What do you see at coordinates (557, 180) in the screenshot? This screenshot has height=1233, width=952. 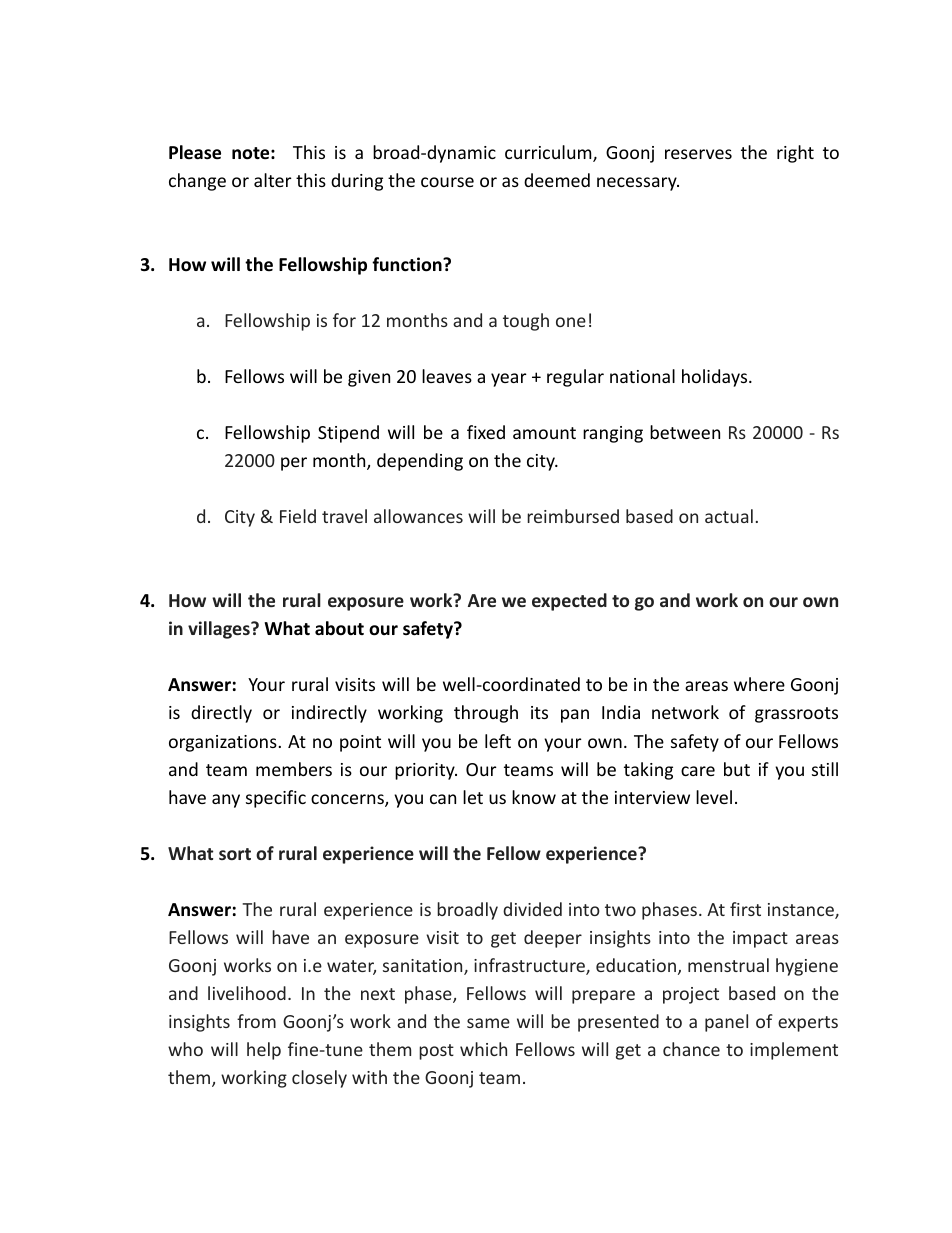 I see `deemed` at bounding box center [557, 180].
